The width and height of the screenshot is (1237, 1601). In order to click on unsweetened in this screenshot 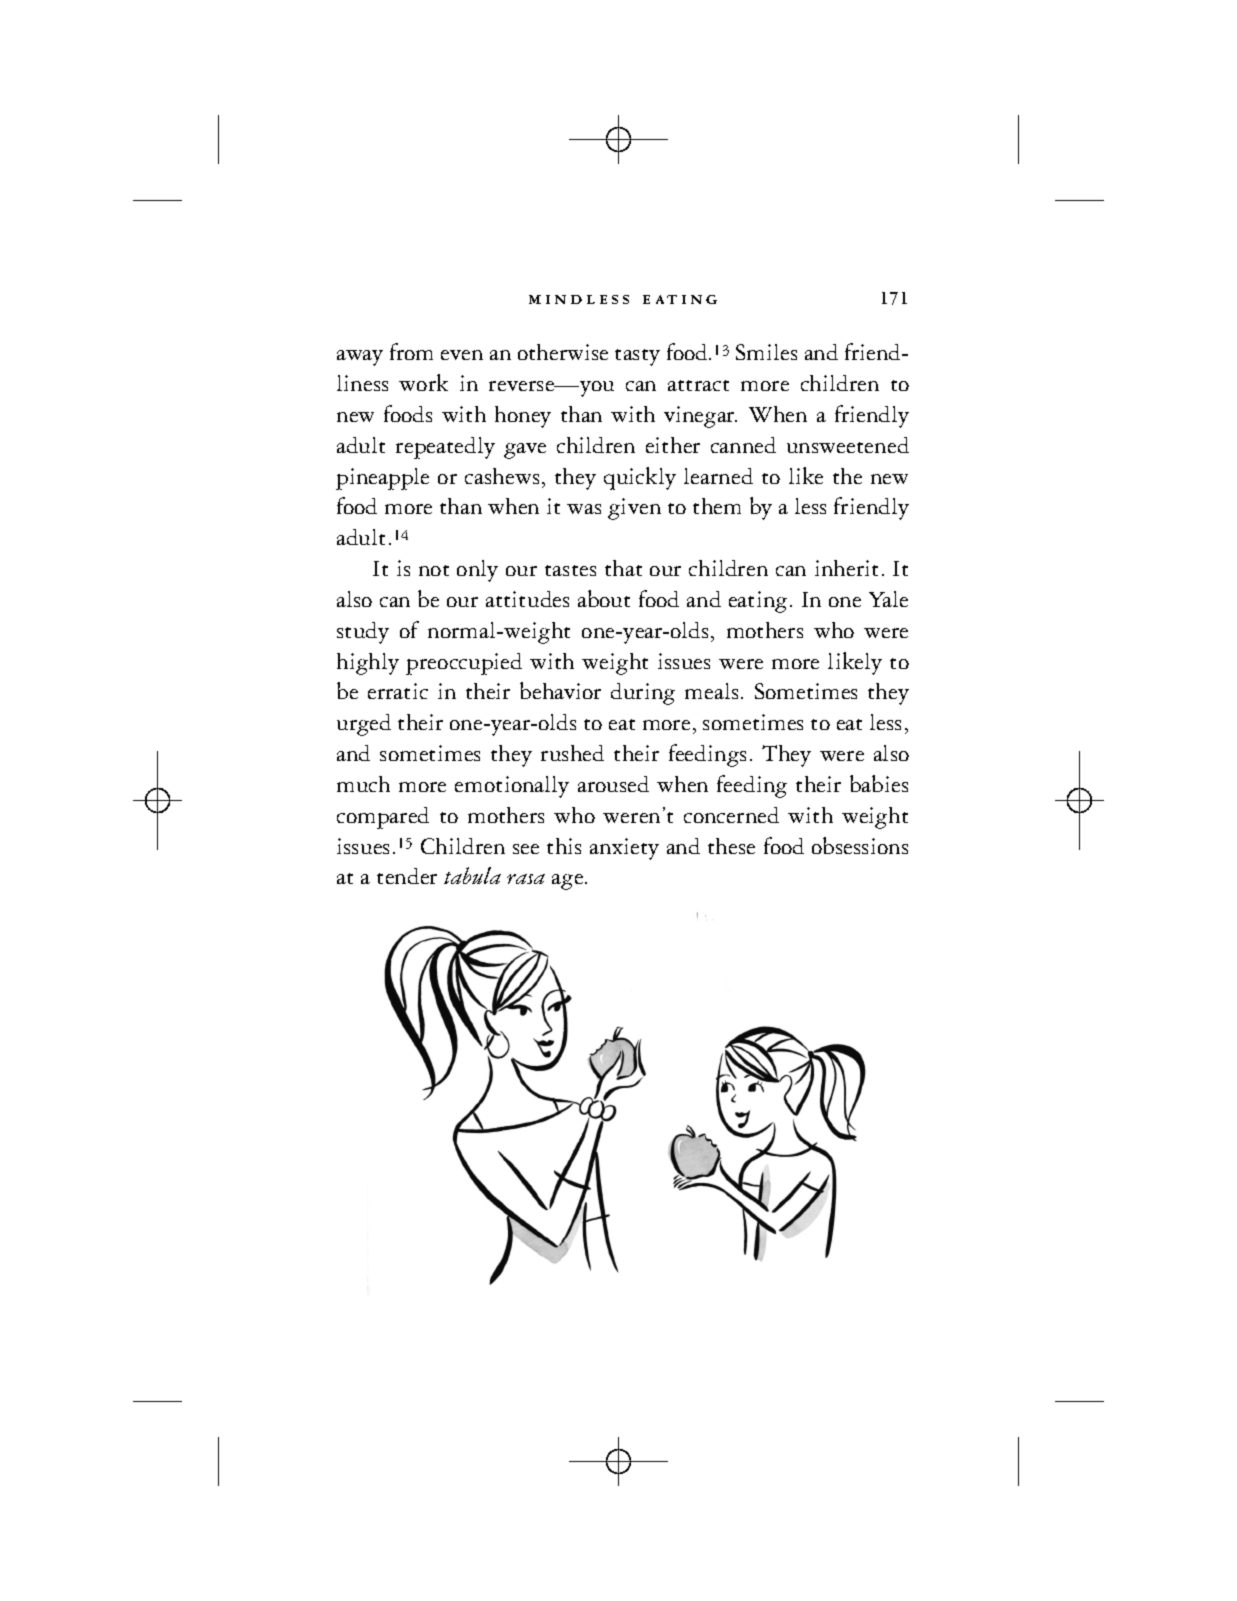, I will do `click(848, 445)`.
